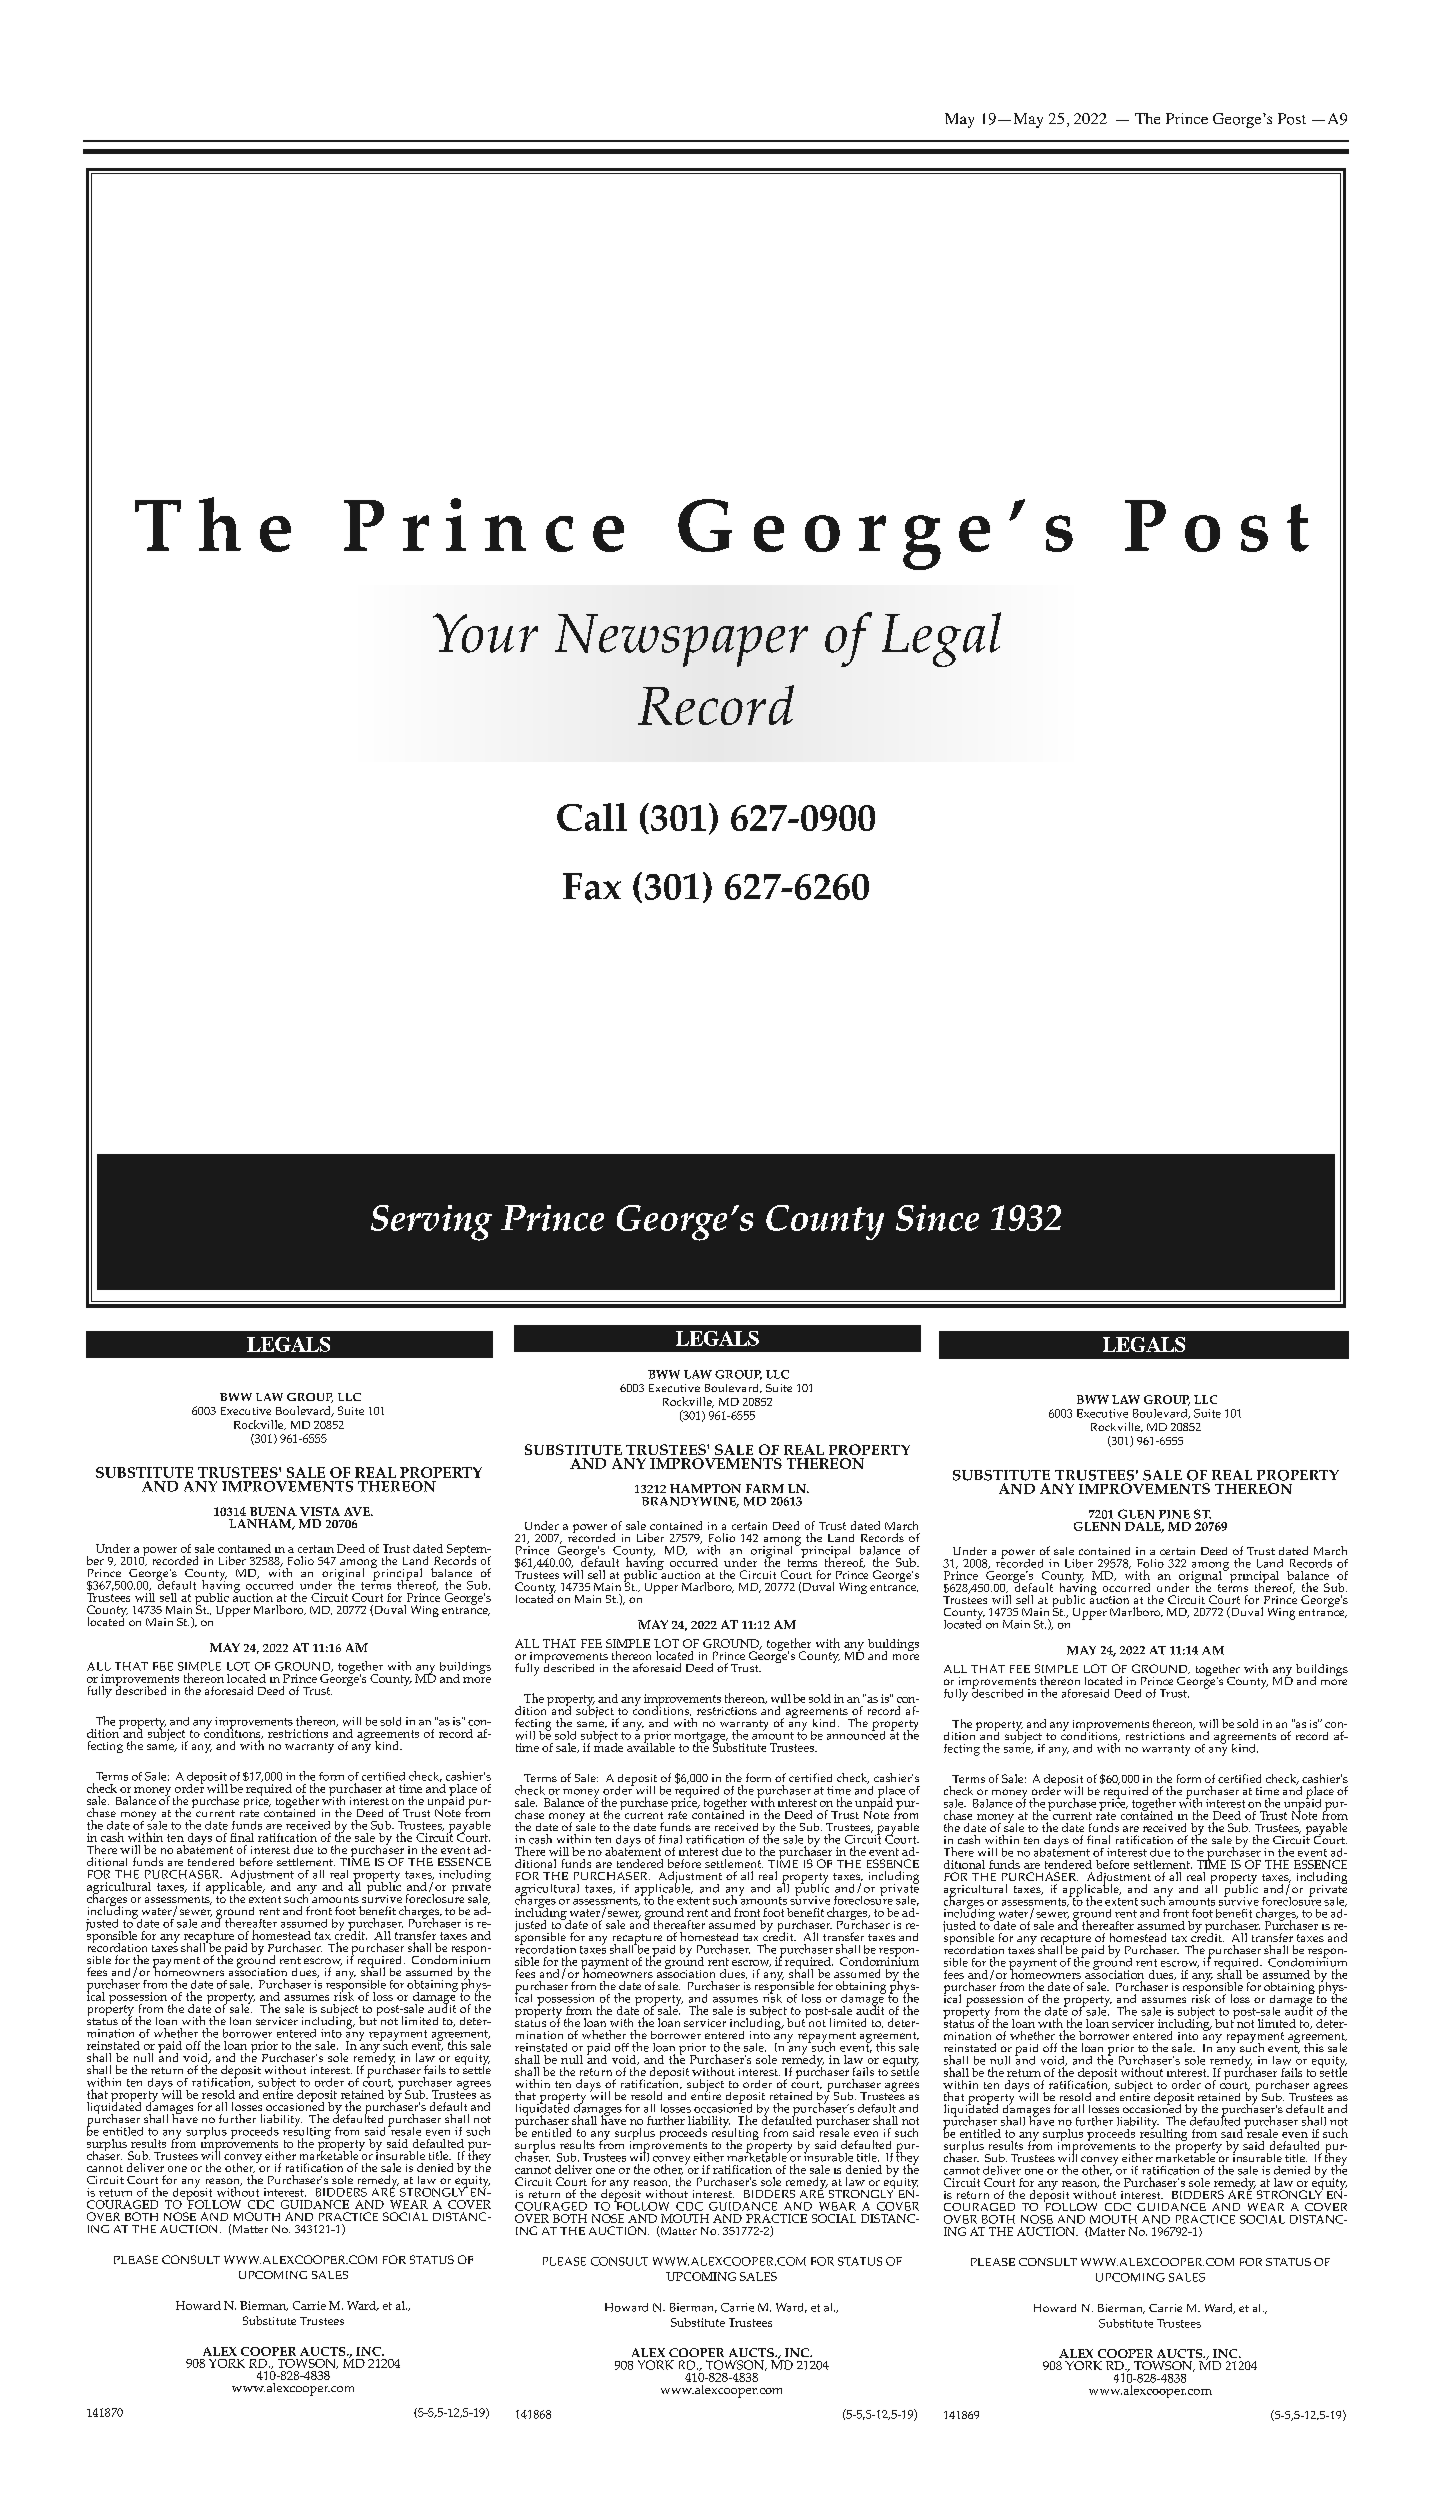  I want to click on Newspaper, so click(681, 640).
